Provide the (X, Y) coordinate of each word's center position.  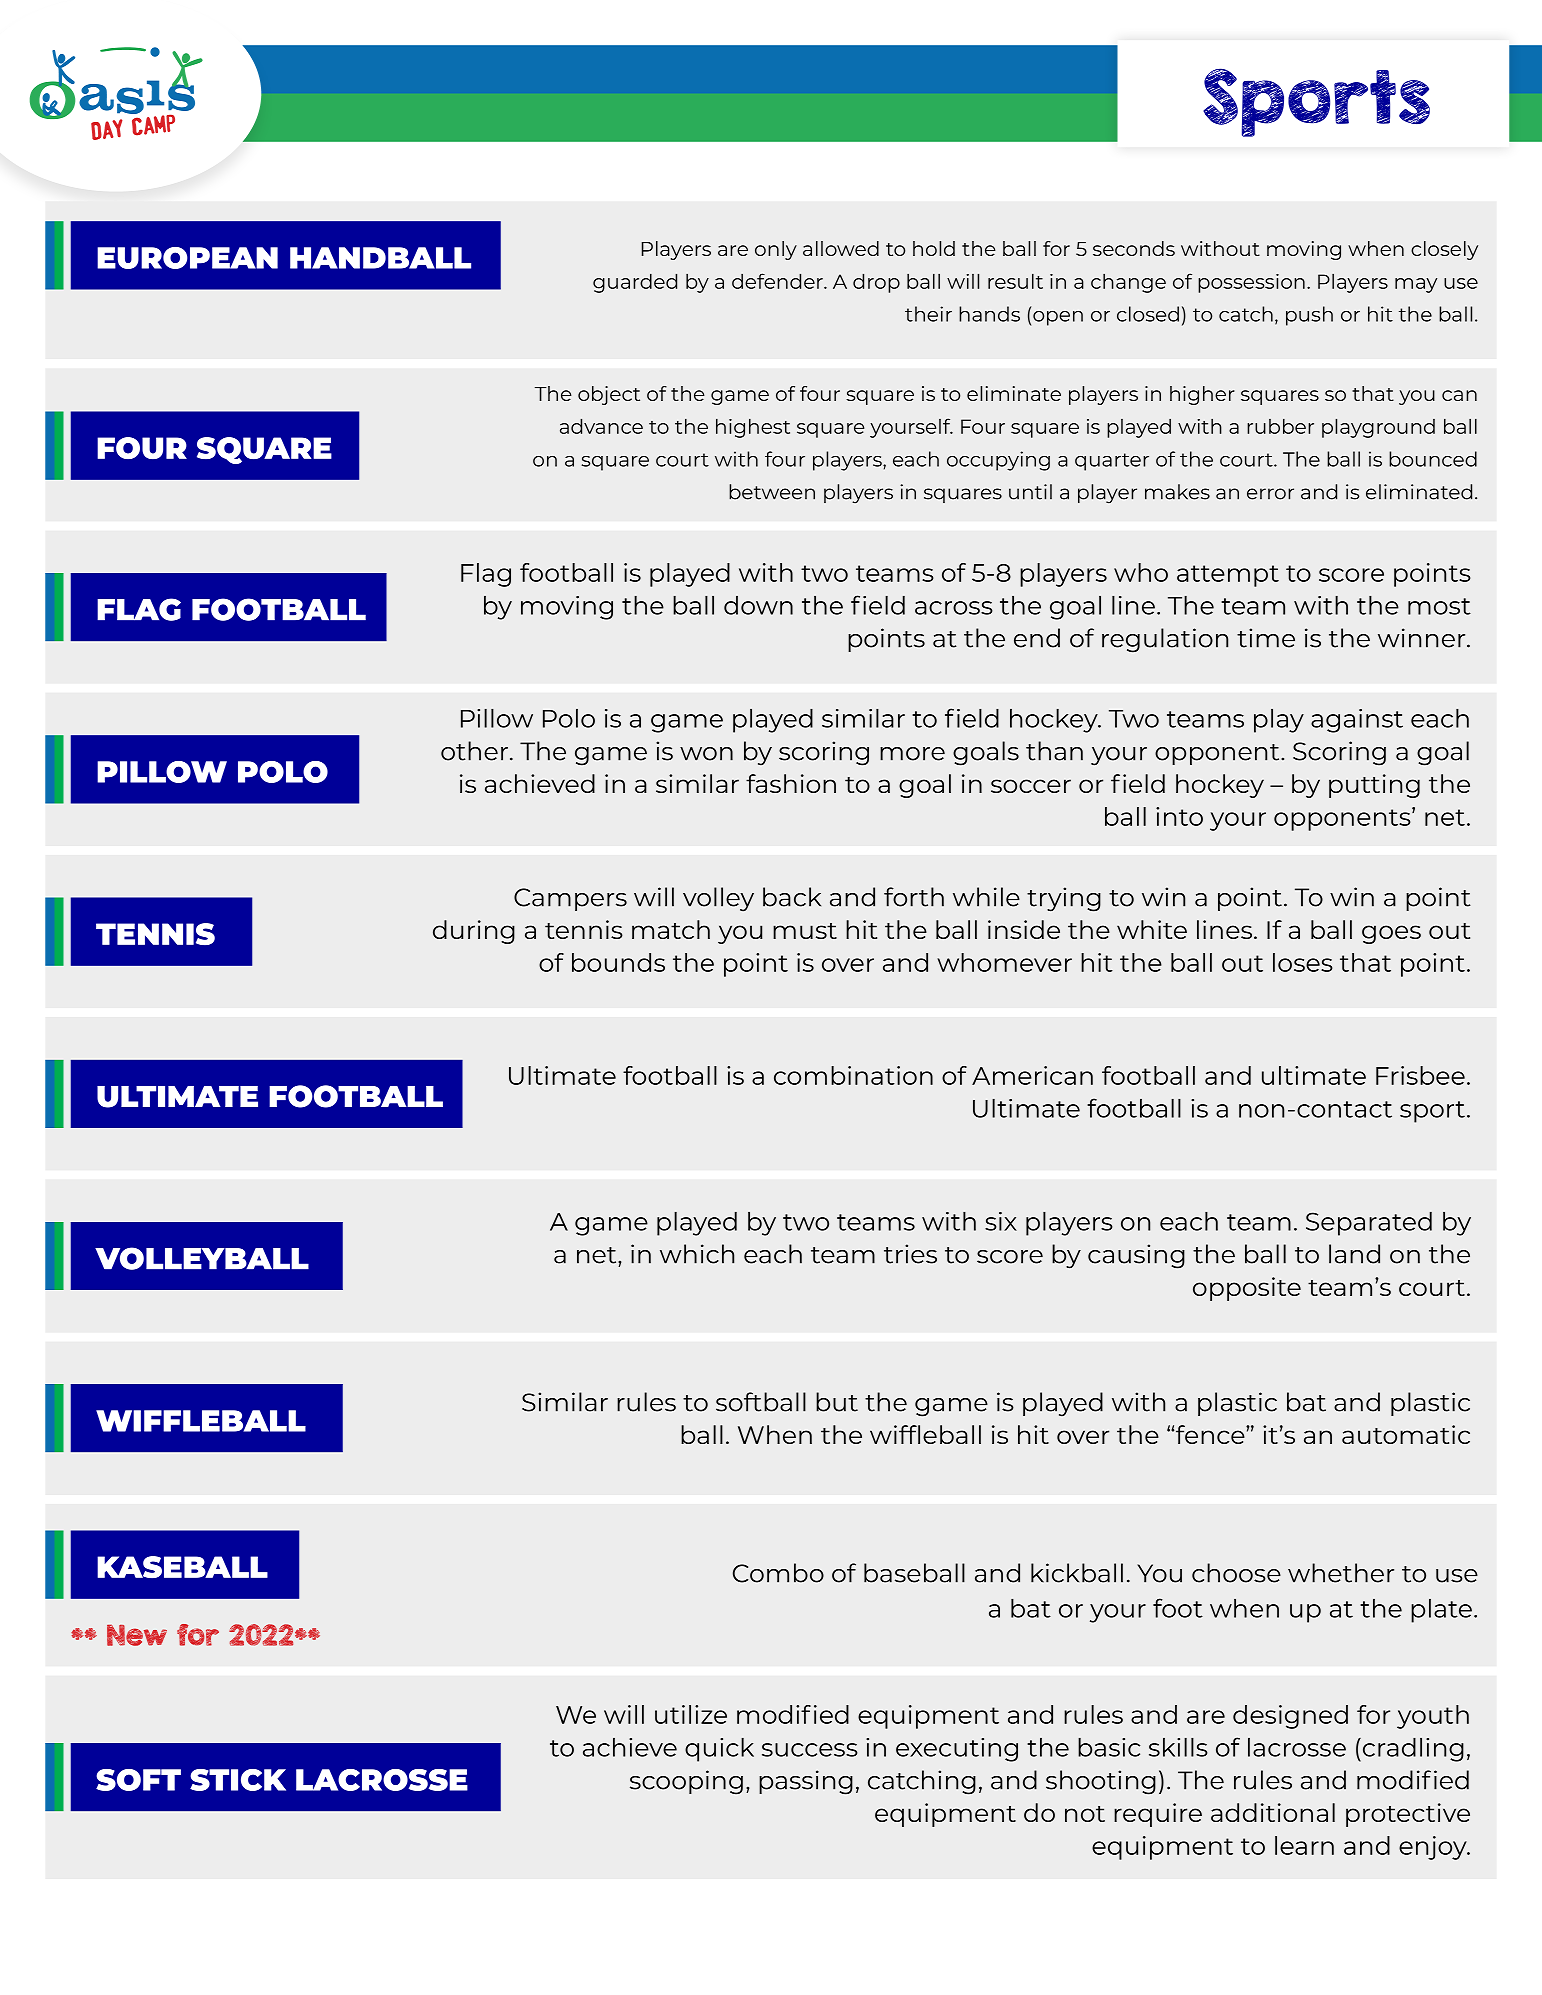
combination (853, 1075)
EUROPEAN (187, 258)
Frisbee (1420, 1075)
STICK (238, 1780)
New (137, 1635)
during (474, 932)
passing (806, 1782)
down (758, 605)
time (1266, 638)
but (837, 1402)
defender (778, 281)
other (474, 751)
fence (1211, 1434)
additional (1273, 1812)
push (1309, 316)
